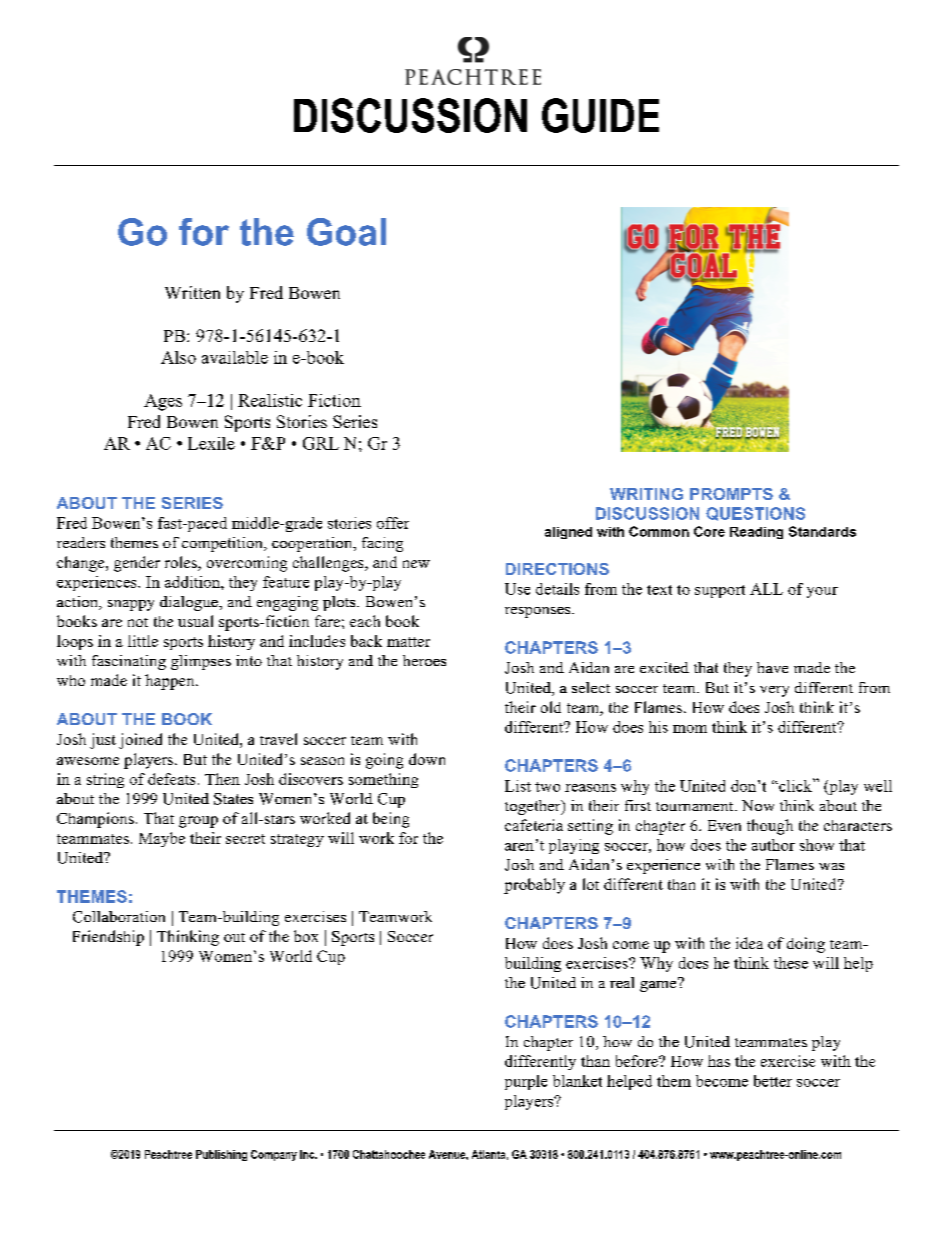 The width and height of the page is (952, 1233). I want to click on QUESTIONS, so click(755, 514).
